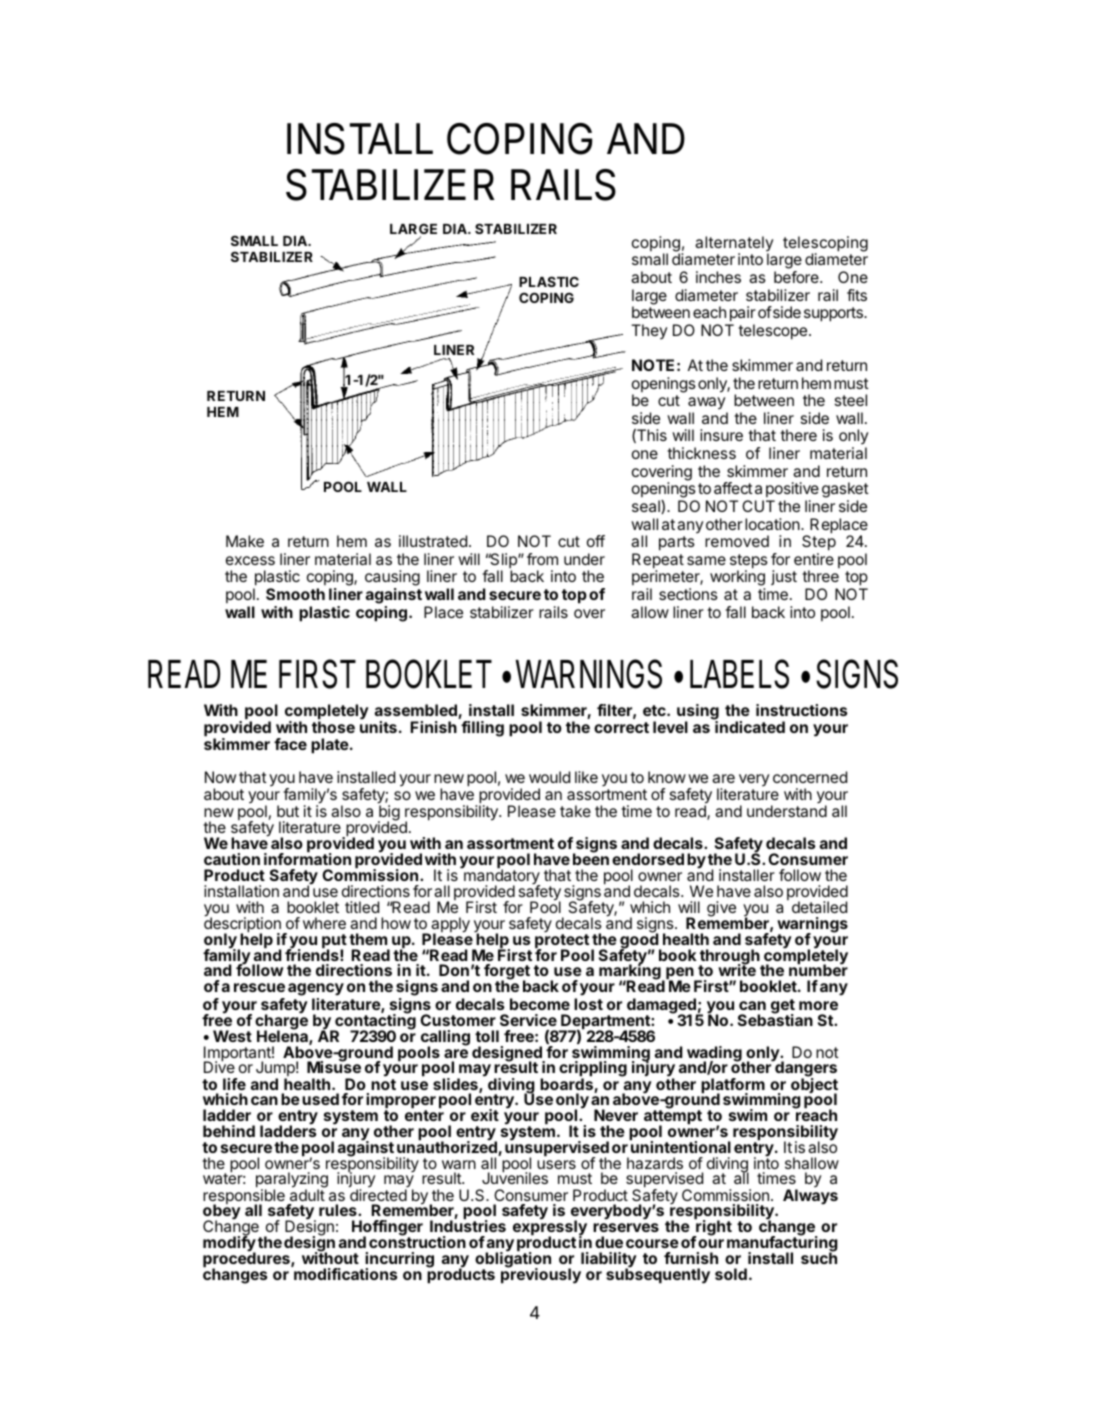  Describe the element at coordinates (250, 560) in the document. I see `excess` at that location.
